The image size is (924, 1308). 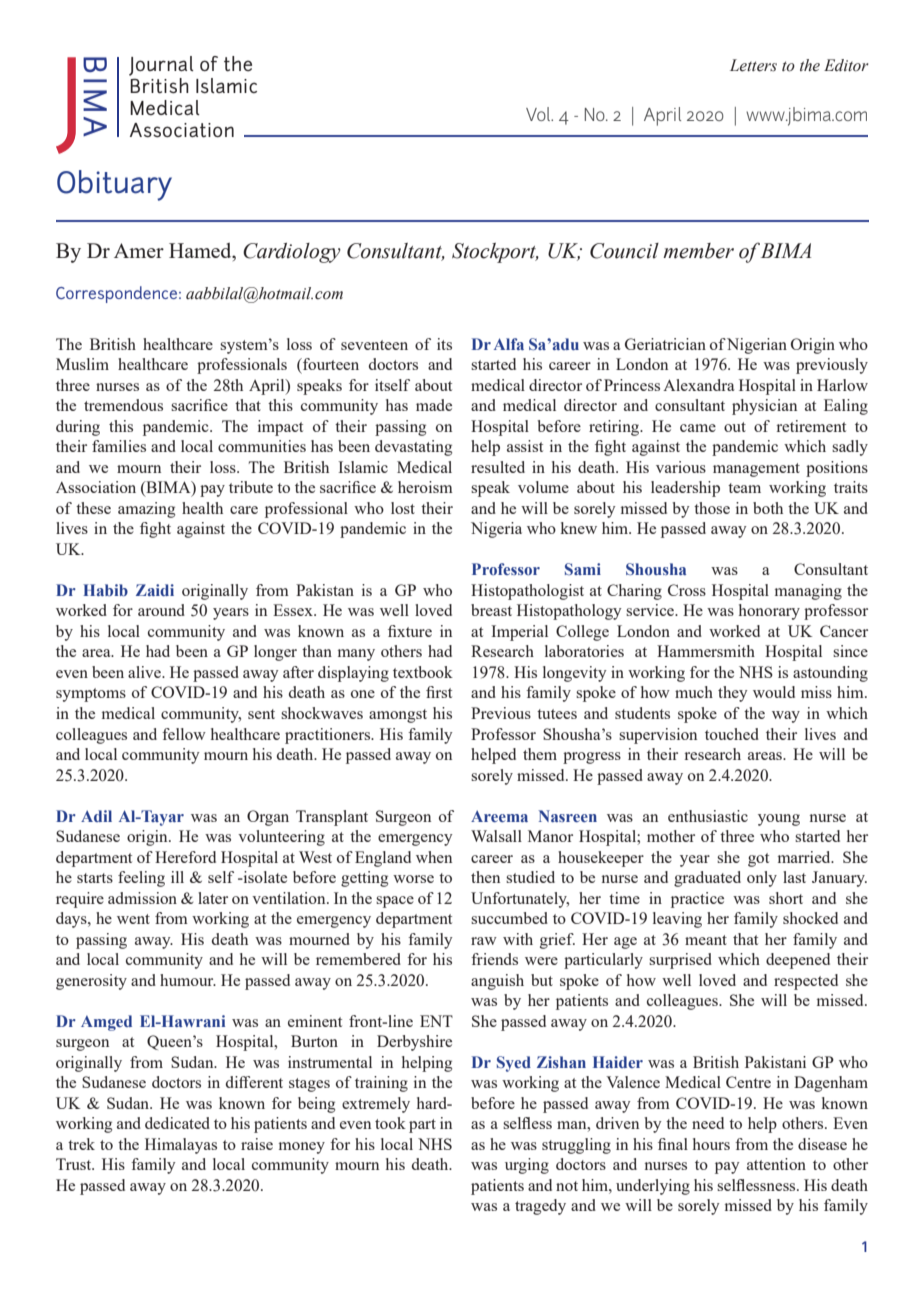 I want to click on Council, so click(x=624, y=251).
